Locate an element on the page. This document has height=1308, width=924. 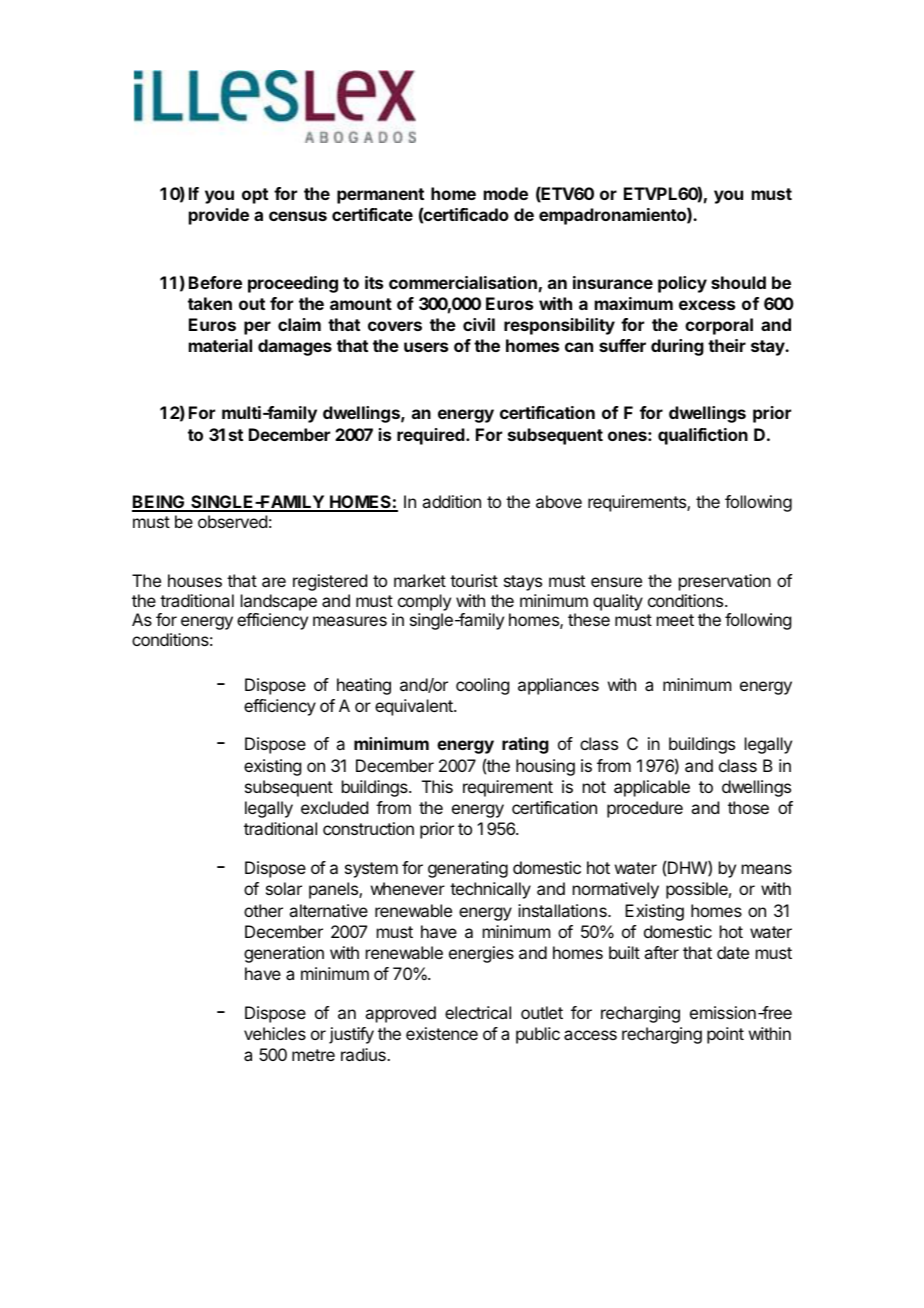
policy is located at coordinates (682, 284).
